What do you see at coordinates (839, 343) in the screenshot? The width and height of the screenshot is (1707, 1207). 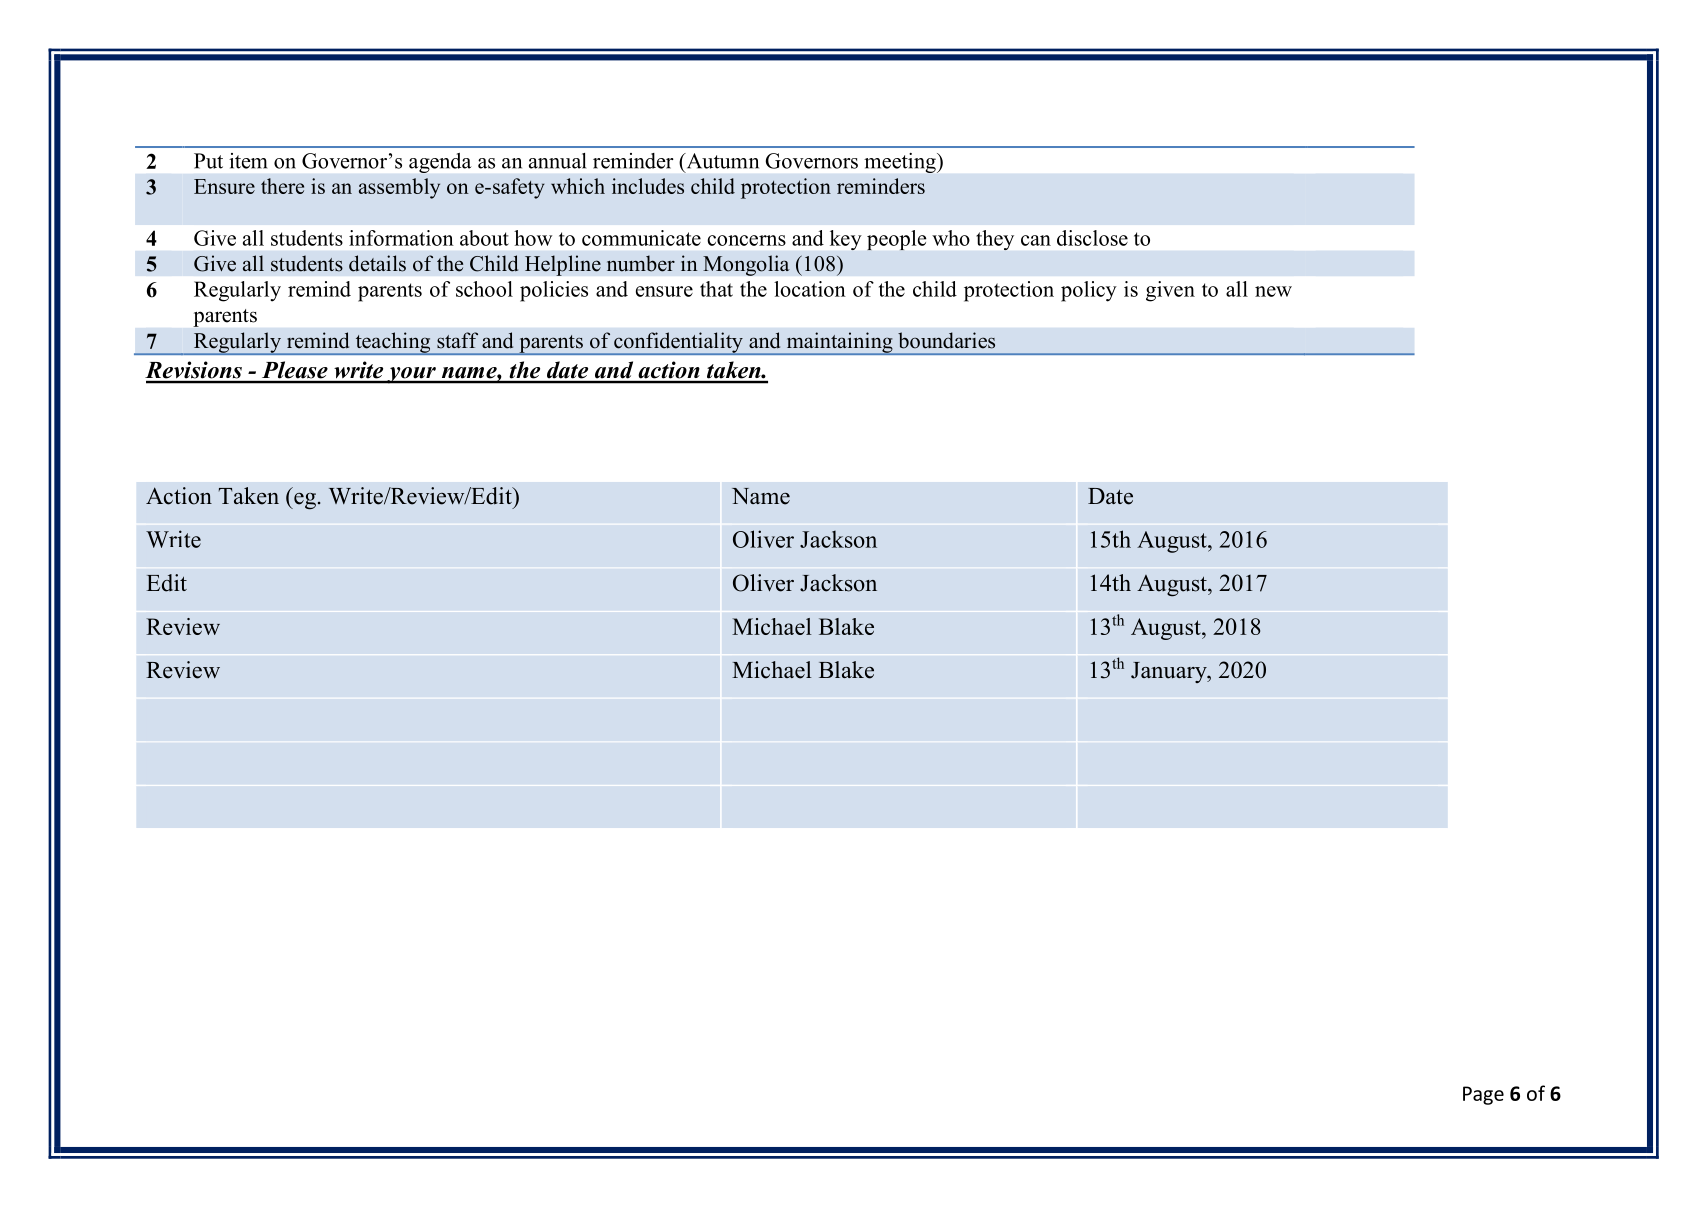 I see `maintaining` at bounding box center [839, 343].
